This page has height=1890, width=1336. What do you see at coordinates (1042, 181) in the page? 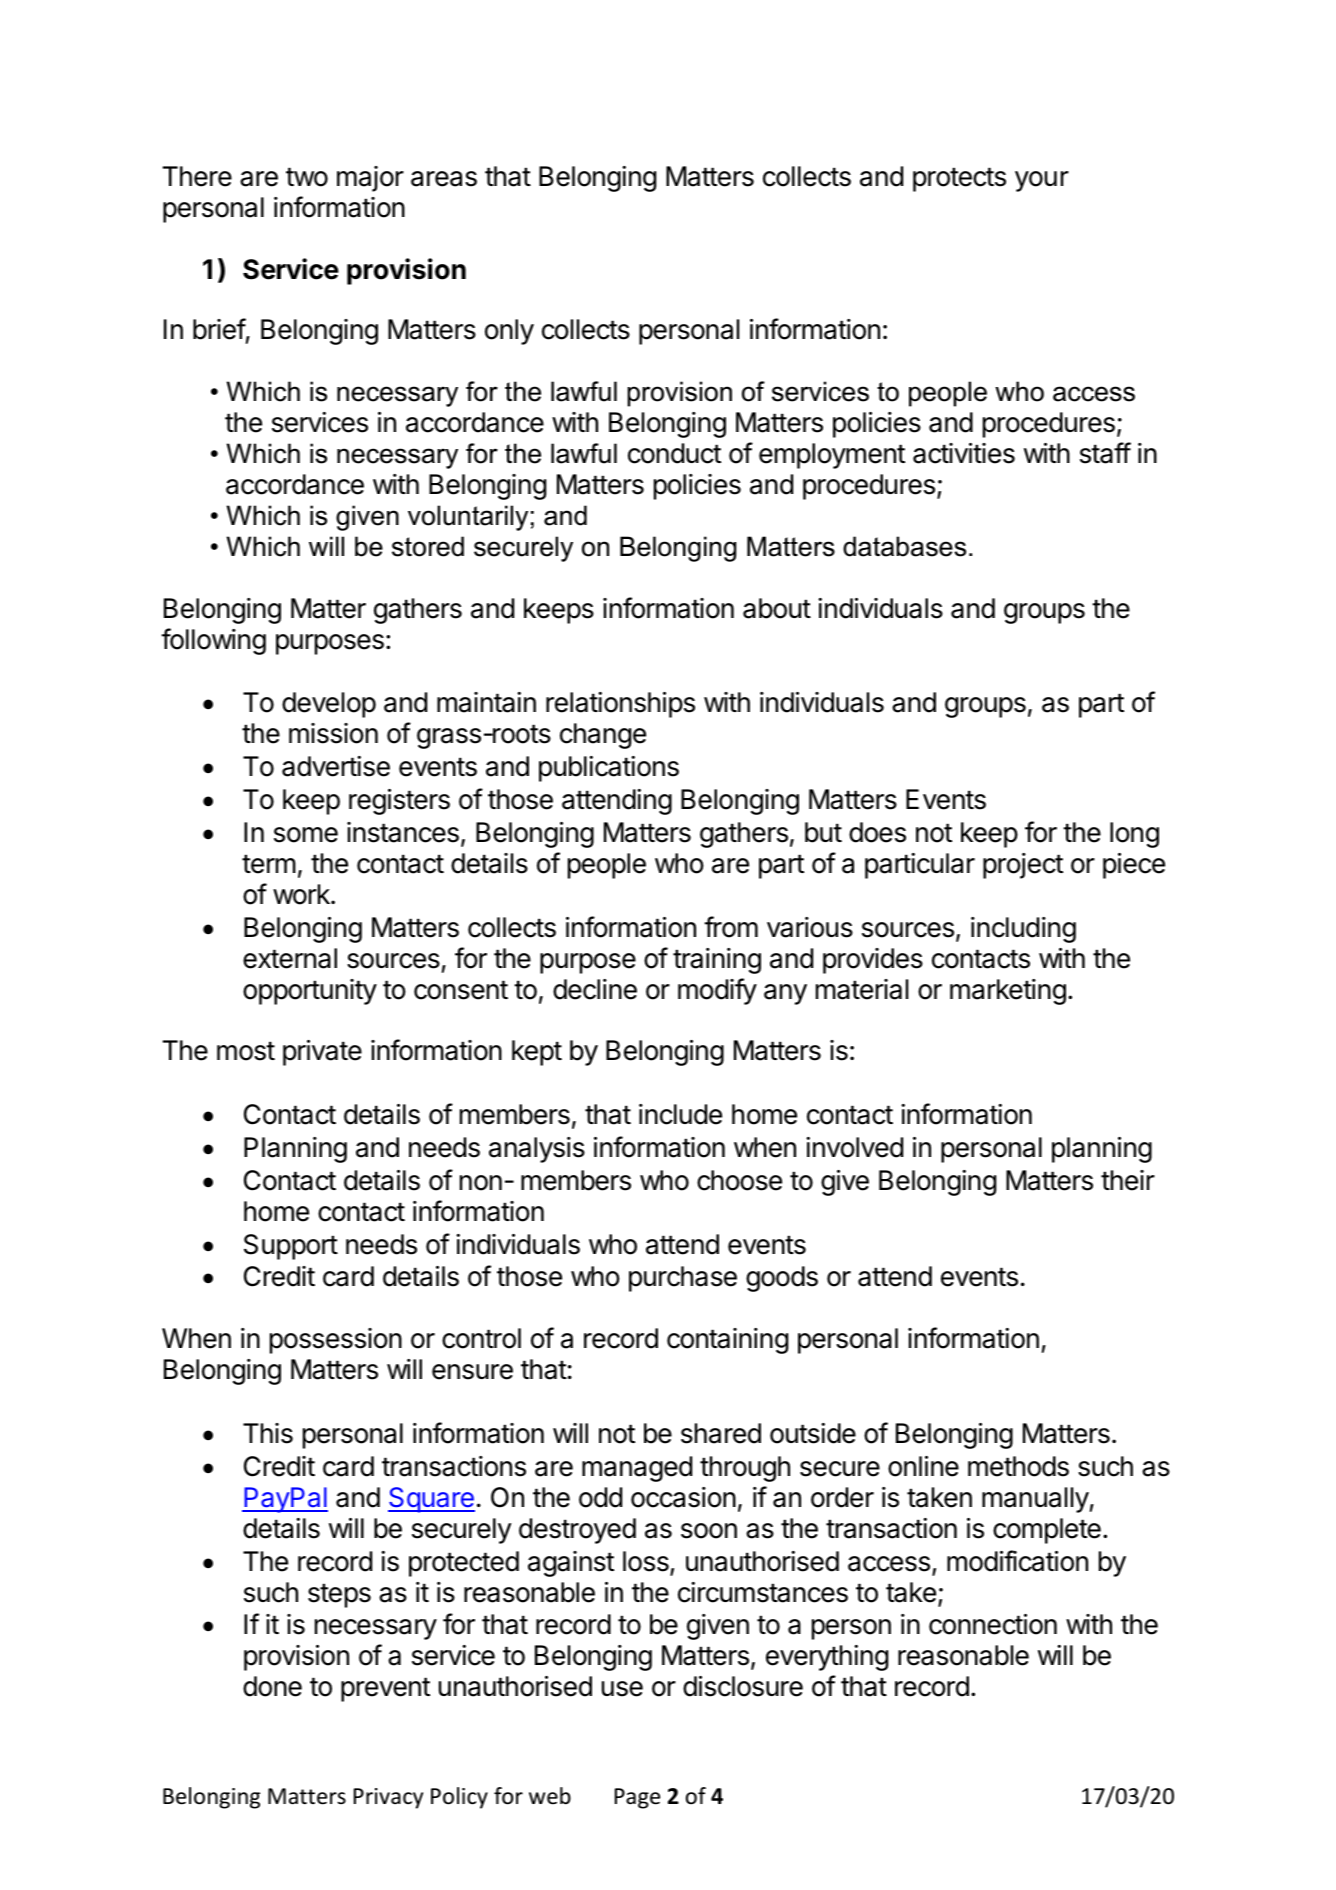
I see `your` at bounding box center [1042, 181].
